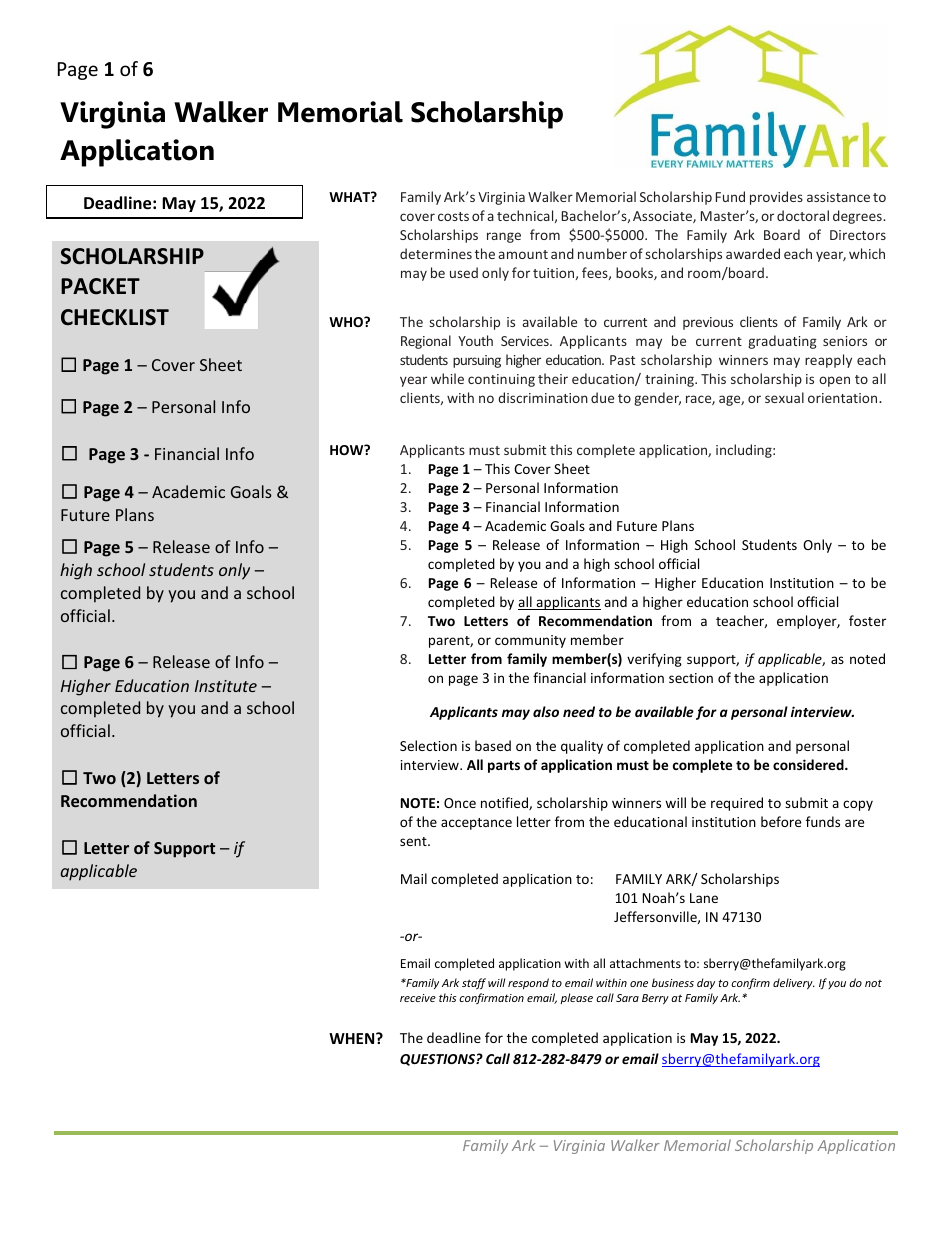 Image resolution: width=952 pixels, height=1233 pixels. Describe the element at coordinates (543, 397) in the screenshot. I see `discrimination` at that location.
